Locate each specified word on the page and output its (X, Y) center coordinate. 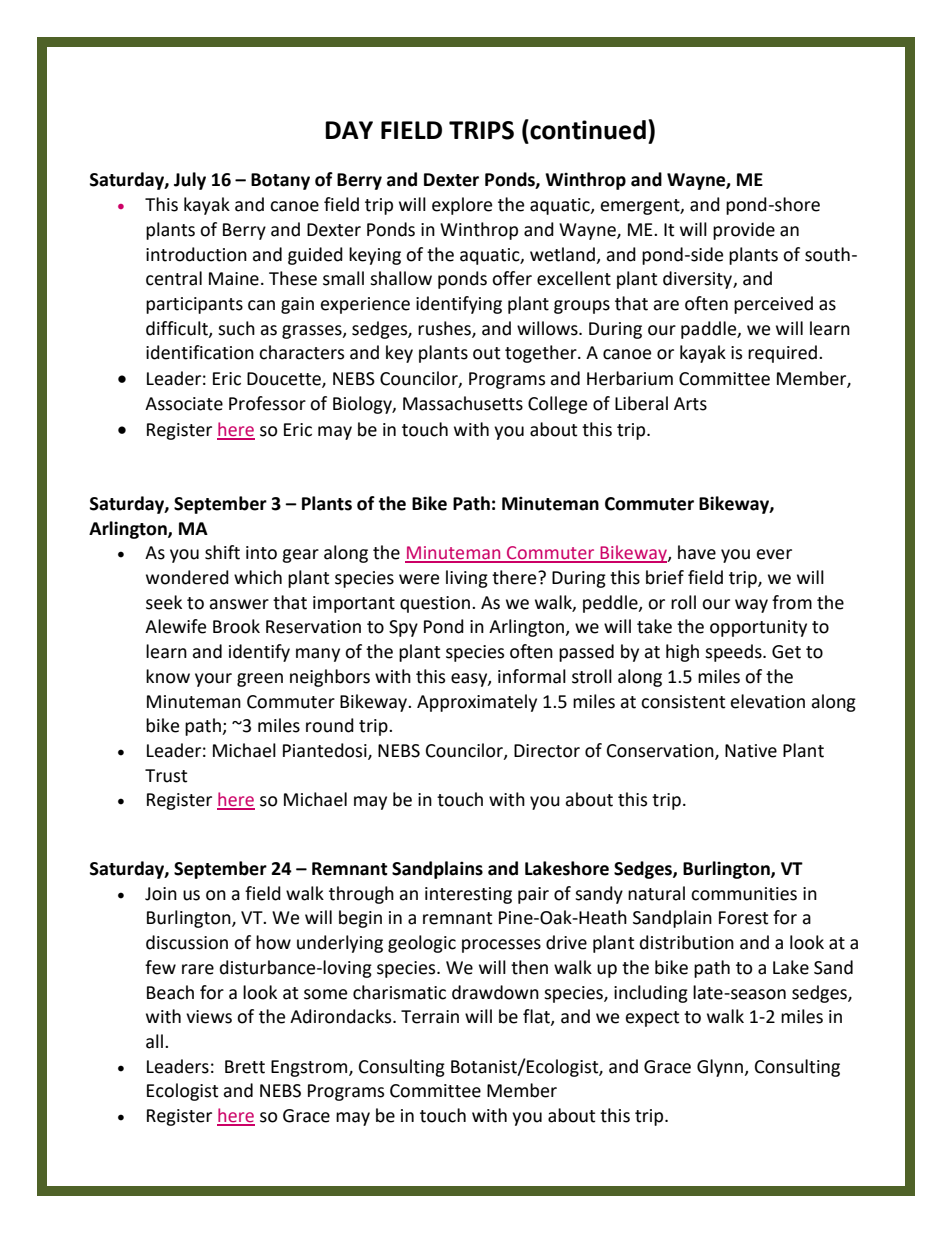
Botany (280, 181)
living (467, 579)
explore (462, 206)
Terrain (430, 1017)
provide (744, 231)
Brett (245, 1067)
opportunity (758, 628)
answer (239, 604)
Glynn (721, 1068)
